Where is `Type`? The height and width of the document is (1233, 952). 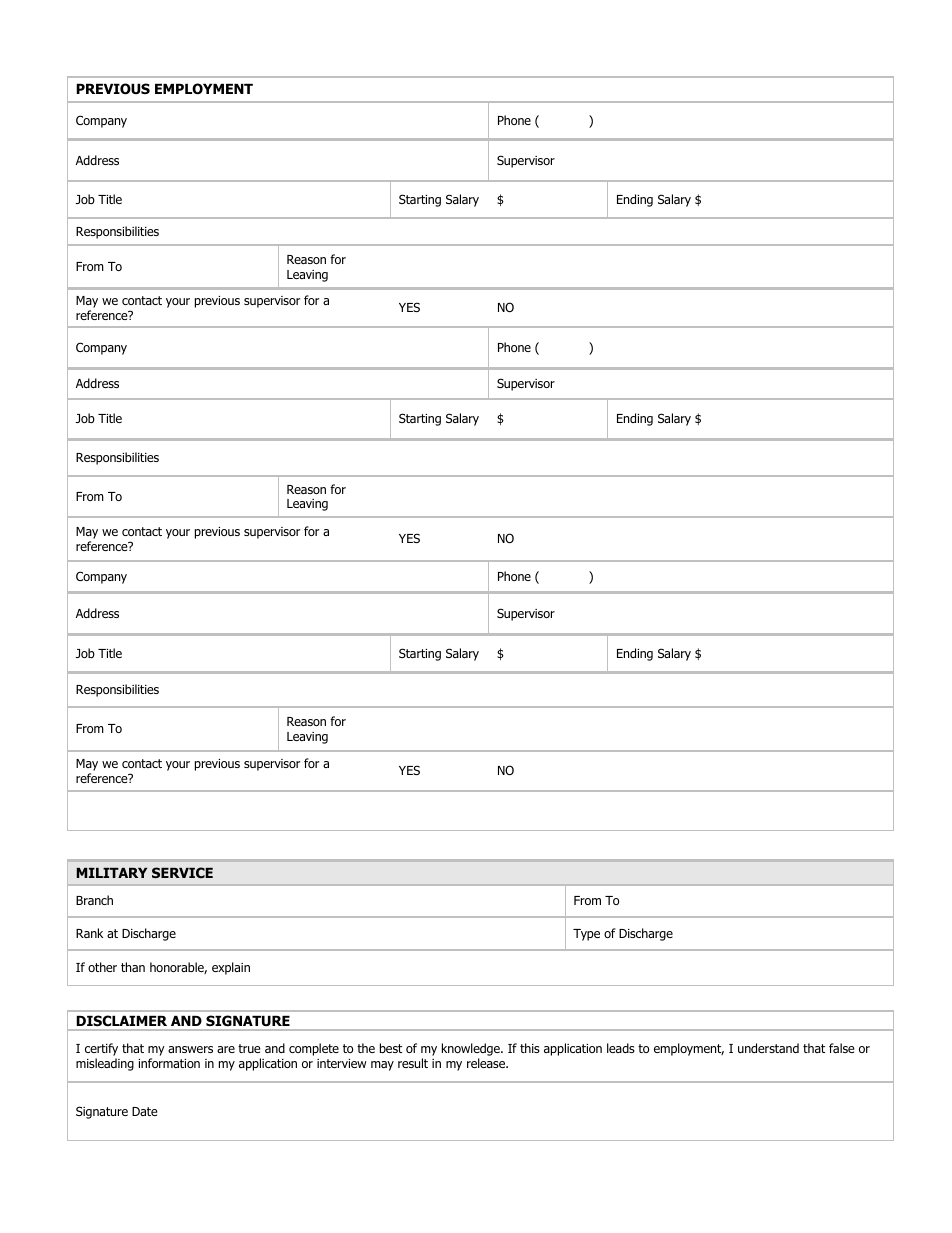
Type is located at coordinates (586, 935).
